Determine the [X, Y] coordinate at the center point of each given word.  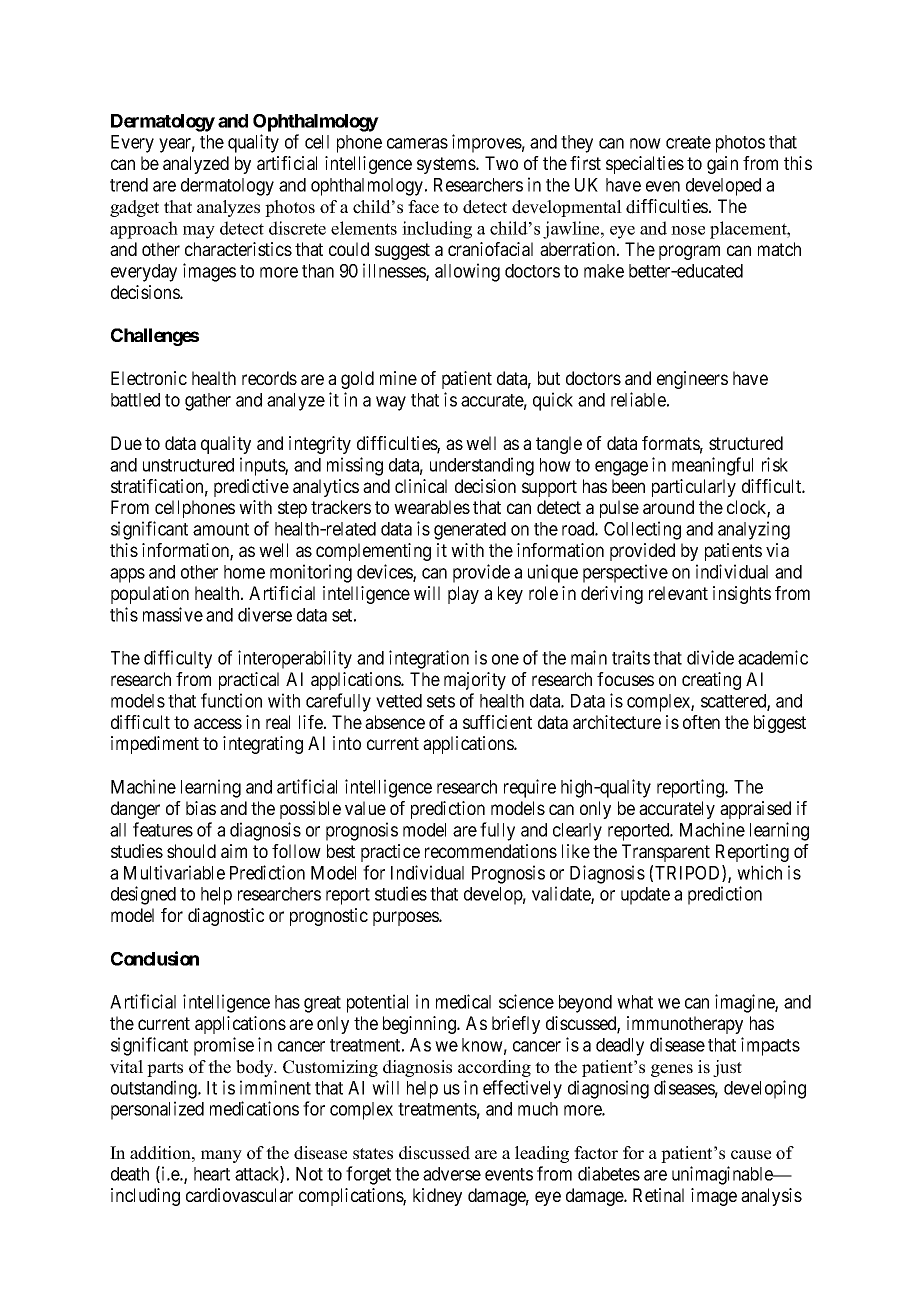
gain [722, 165]
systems [447, 165]
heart [212, 1174]
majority [475, 681]
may [199, 232]
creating [711, 681]
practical [249, 681]
